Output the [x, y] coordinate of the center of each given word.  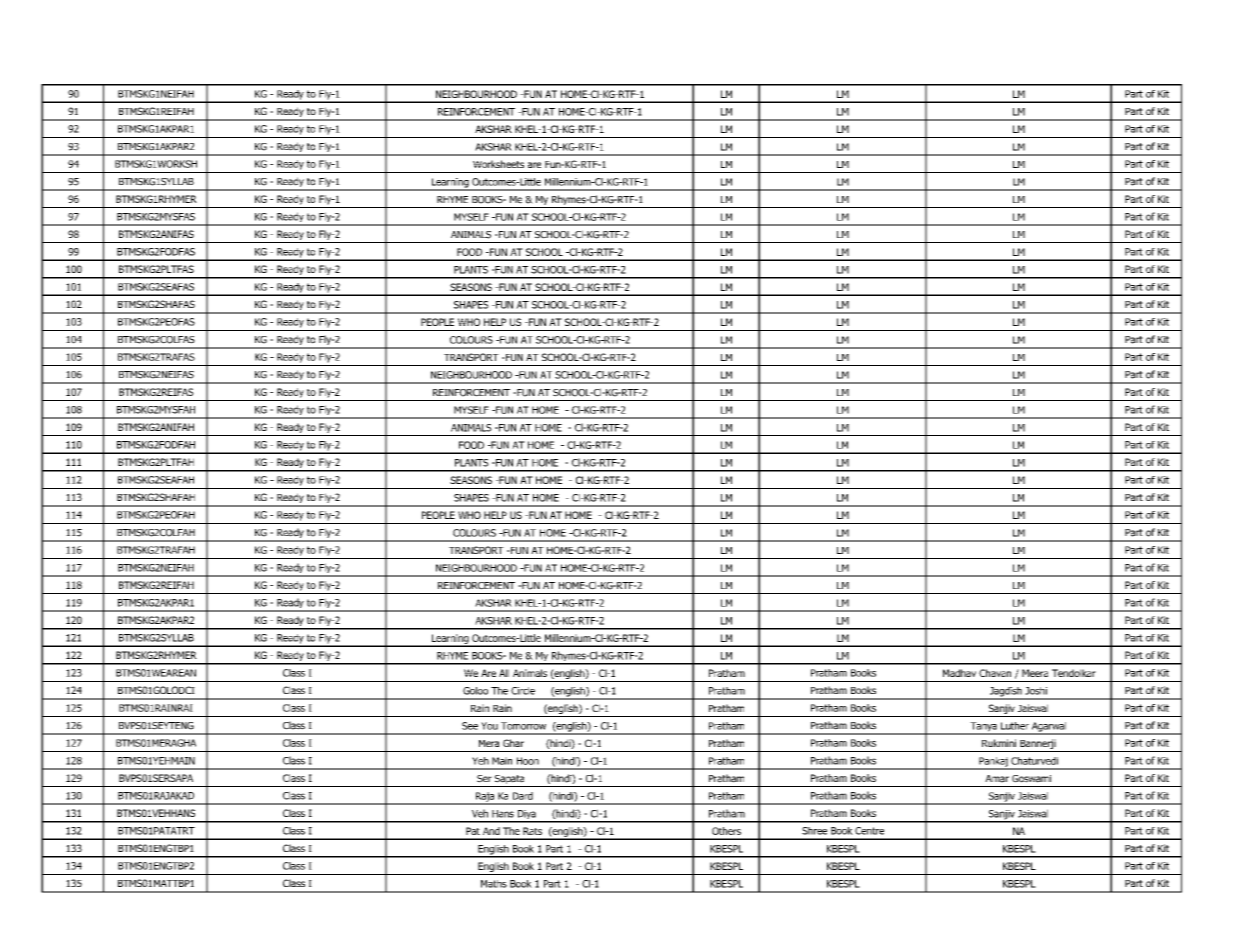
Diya [526, 816]
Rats [532, 831]
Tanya [983, 728]
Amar [997, 779]
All [504, 673]
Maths [494, 884]
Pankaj [993, 763]
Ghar [513, 743]
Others [726, 831]
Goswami [1031, 779]
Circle [523, 691]
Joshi [1036, 691]
